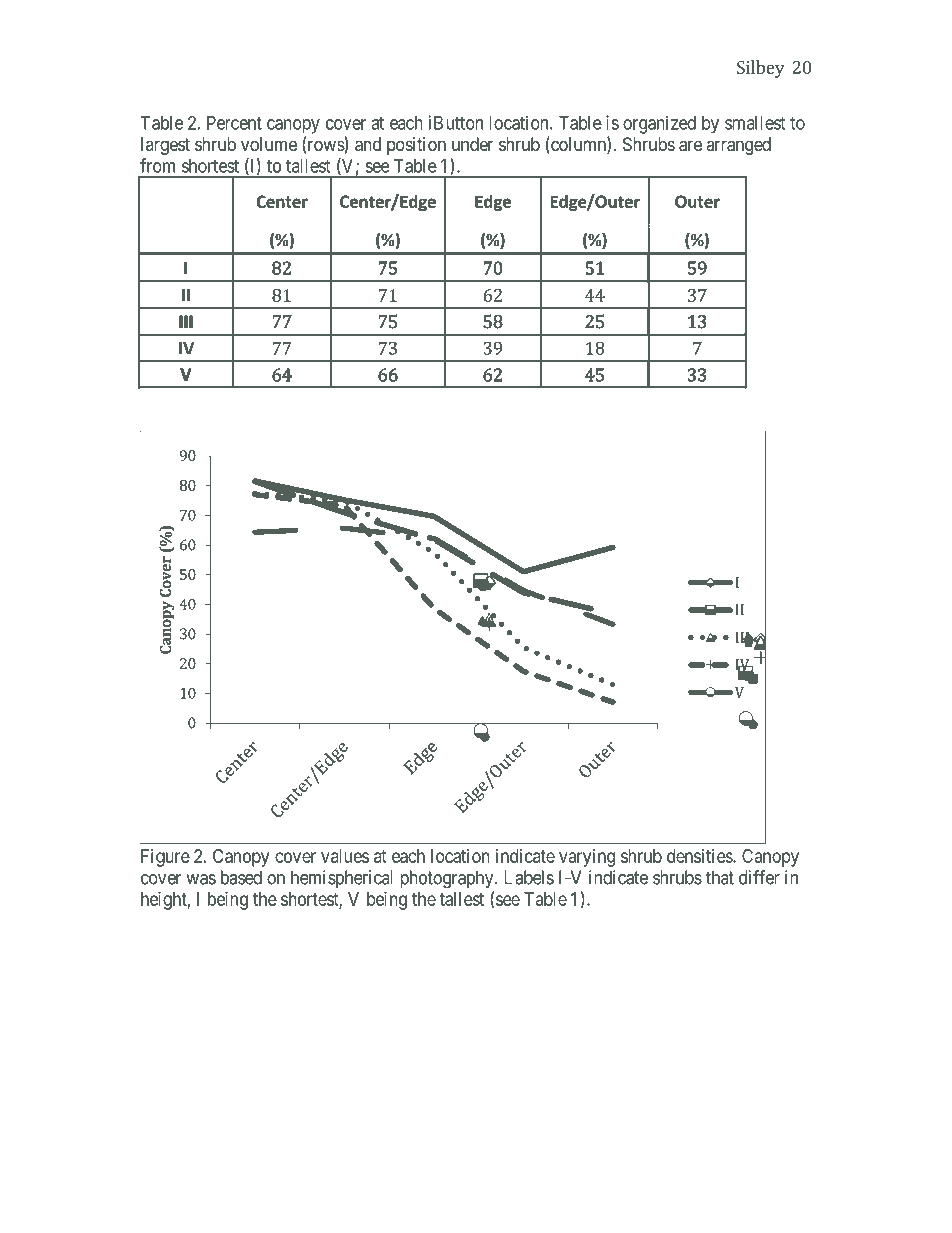 The image size is (952, 1233). Describe the element at coordinates (416, 146) in the screenshot. I see `position` at that location.
